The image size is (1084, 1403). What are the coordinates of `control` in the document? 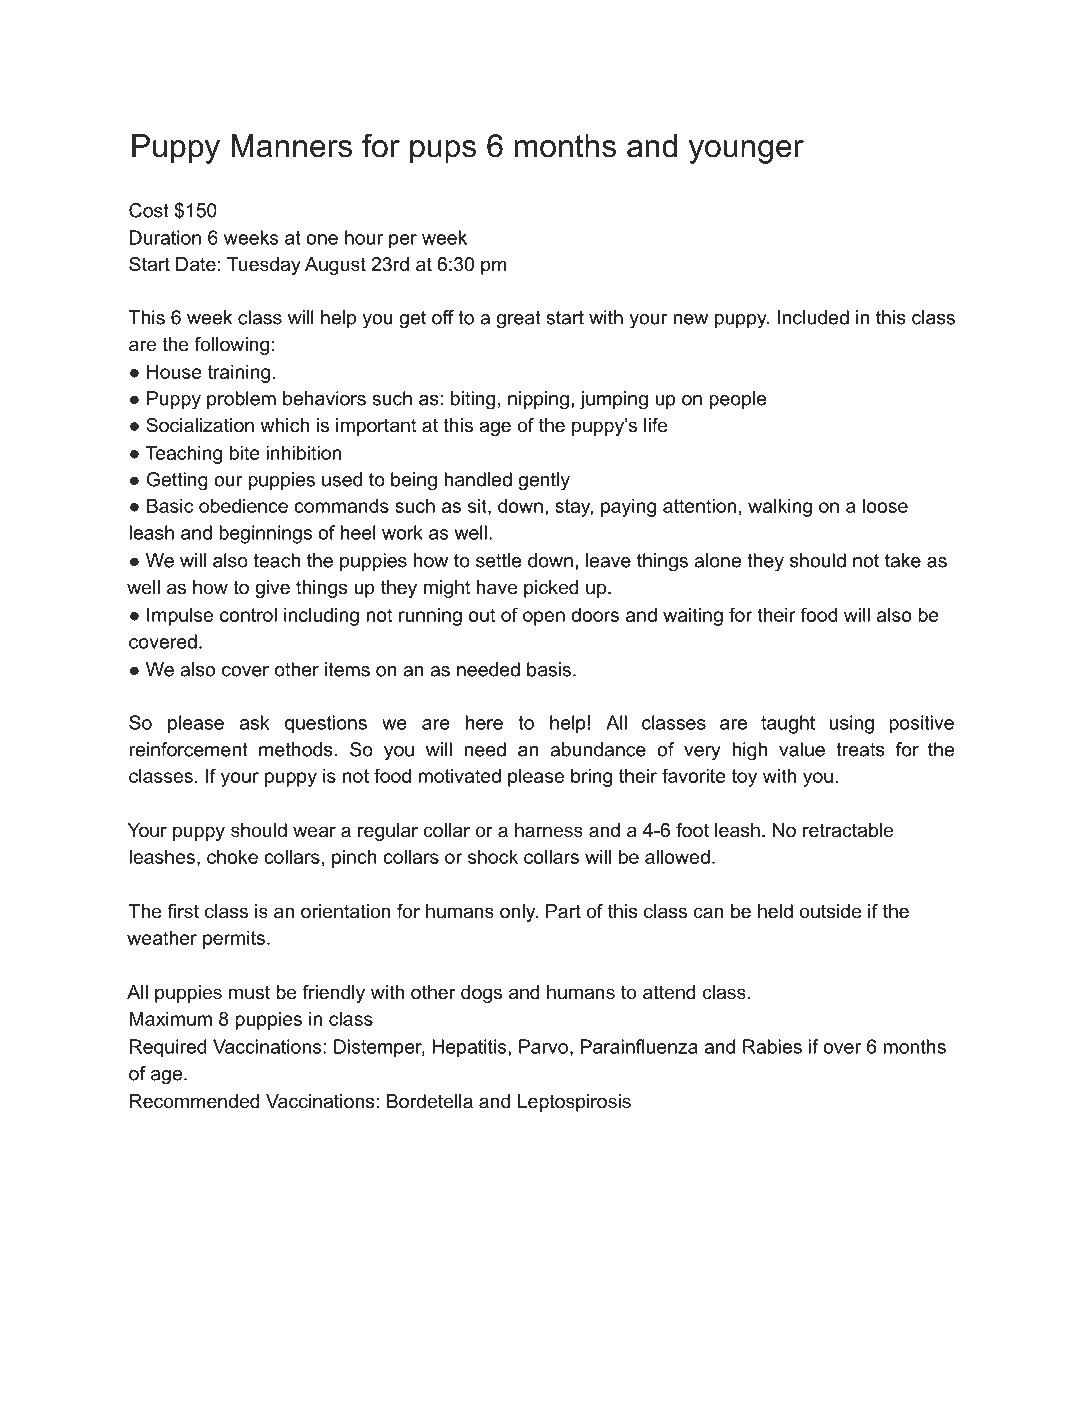 It's located at (248, 614).
